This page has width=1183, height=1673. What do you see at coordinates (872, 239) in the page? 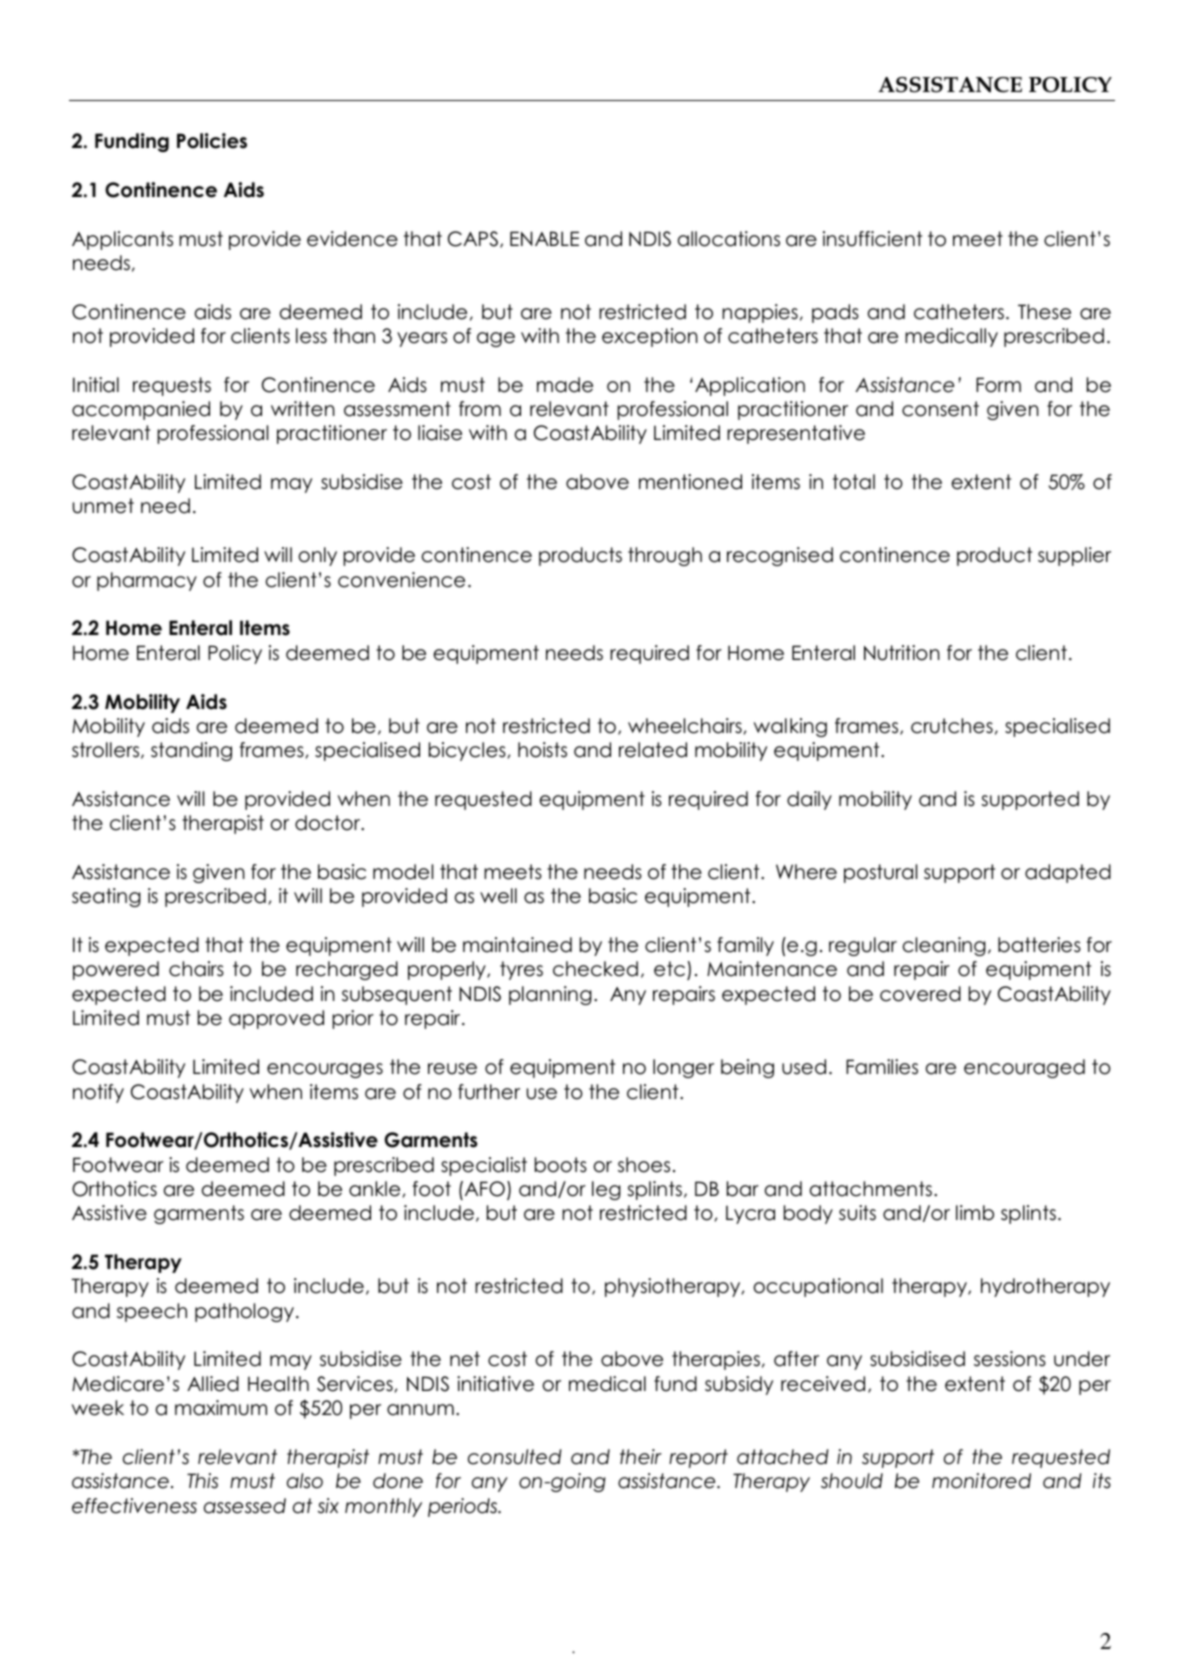
I see `insufficient` at bounding box center [872, 239].
